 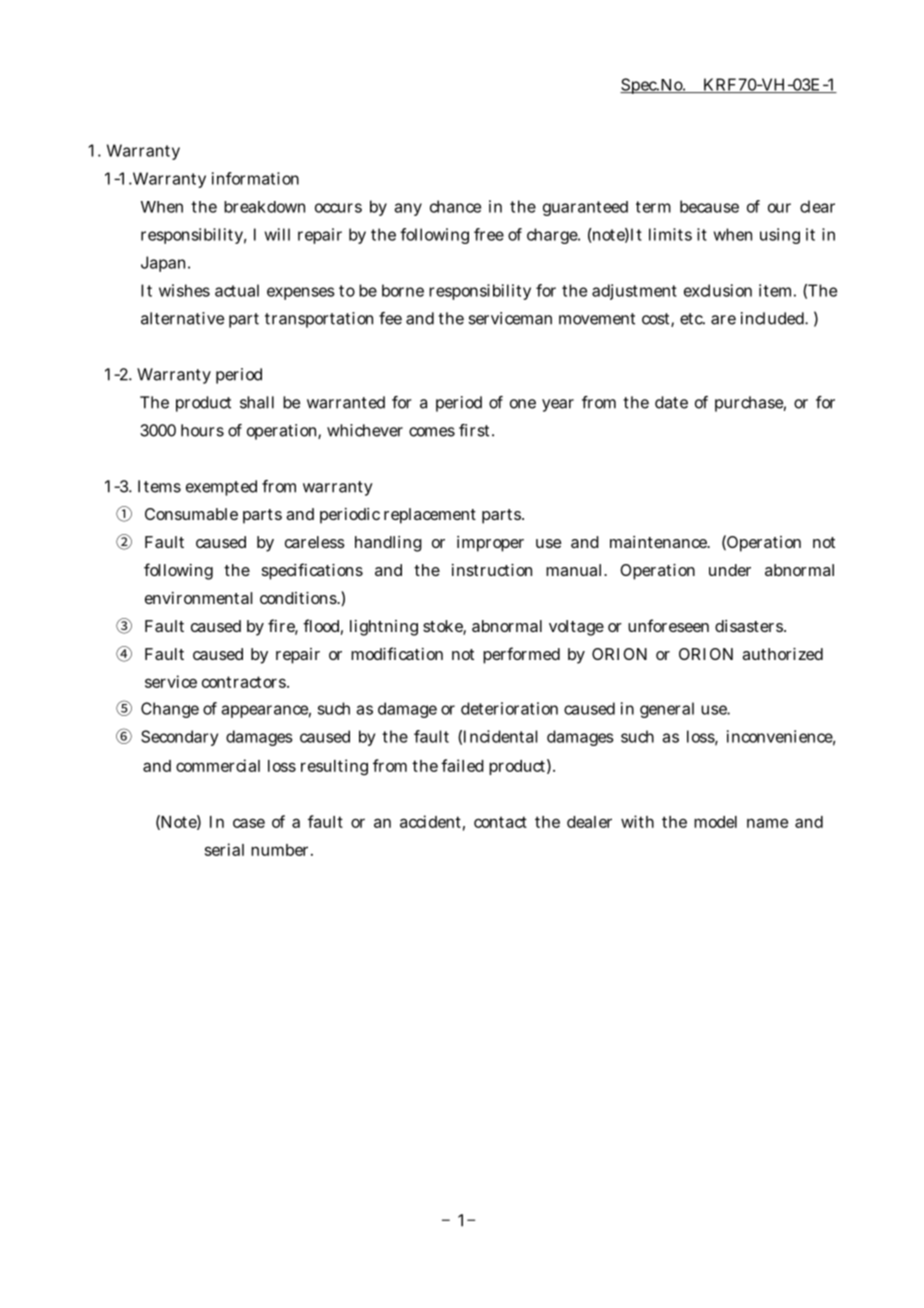 What do you see at coordinates (523, 404) in the document?
I see `one` at bounding box center [523, 404].
